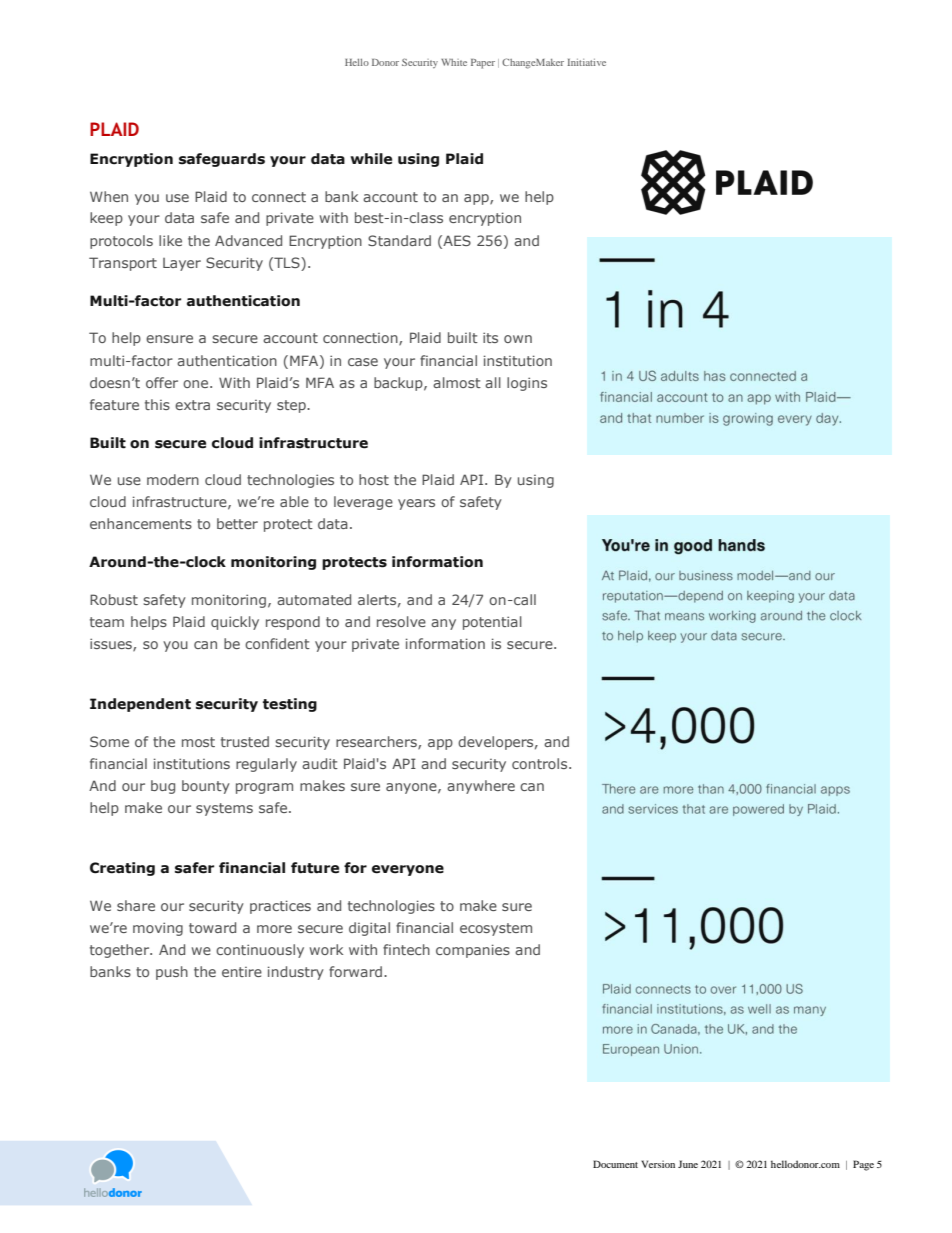 This screenshot has width=952, height=1233. What do you see at coordinates (492, 623) in the screenshot?
I see `potential` at bounding box center [492, 623].
